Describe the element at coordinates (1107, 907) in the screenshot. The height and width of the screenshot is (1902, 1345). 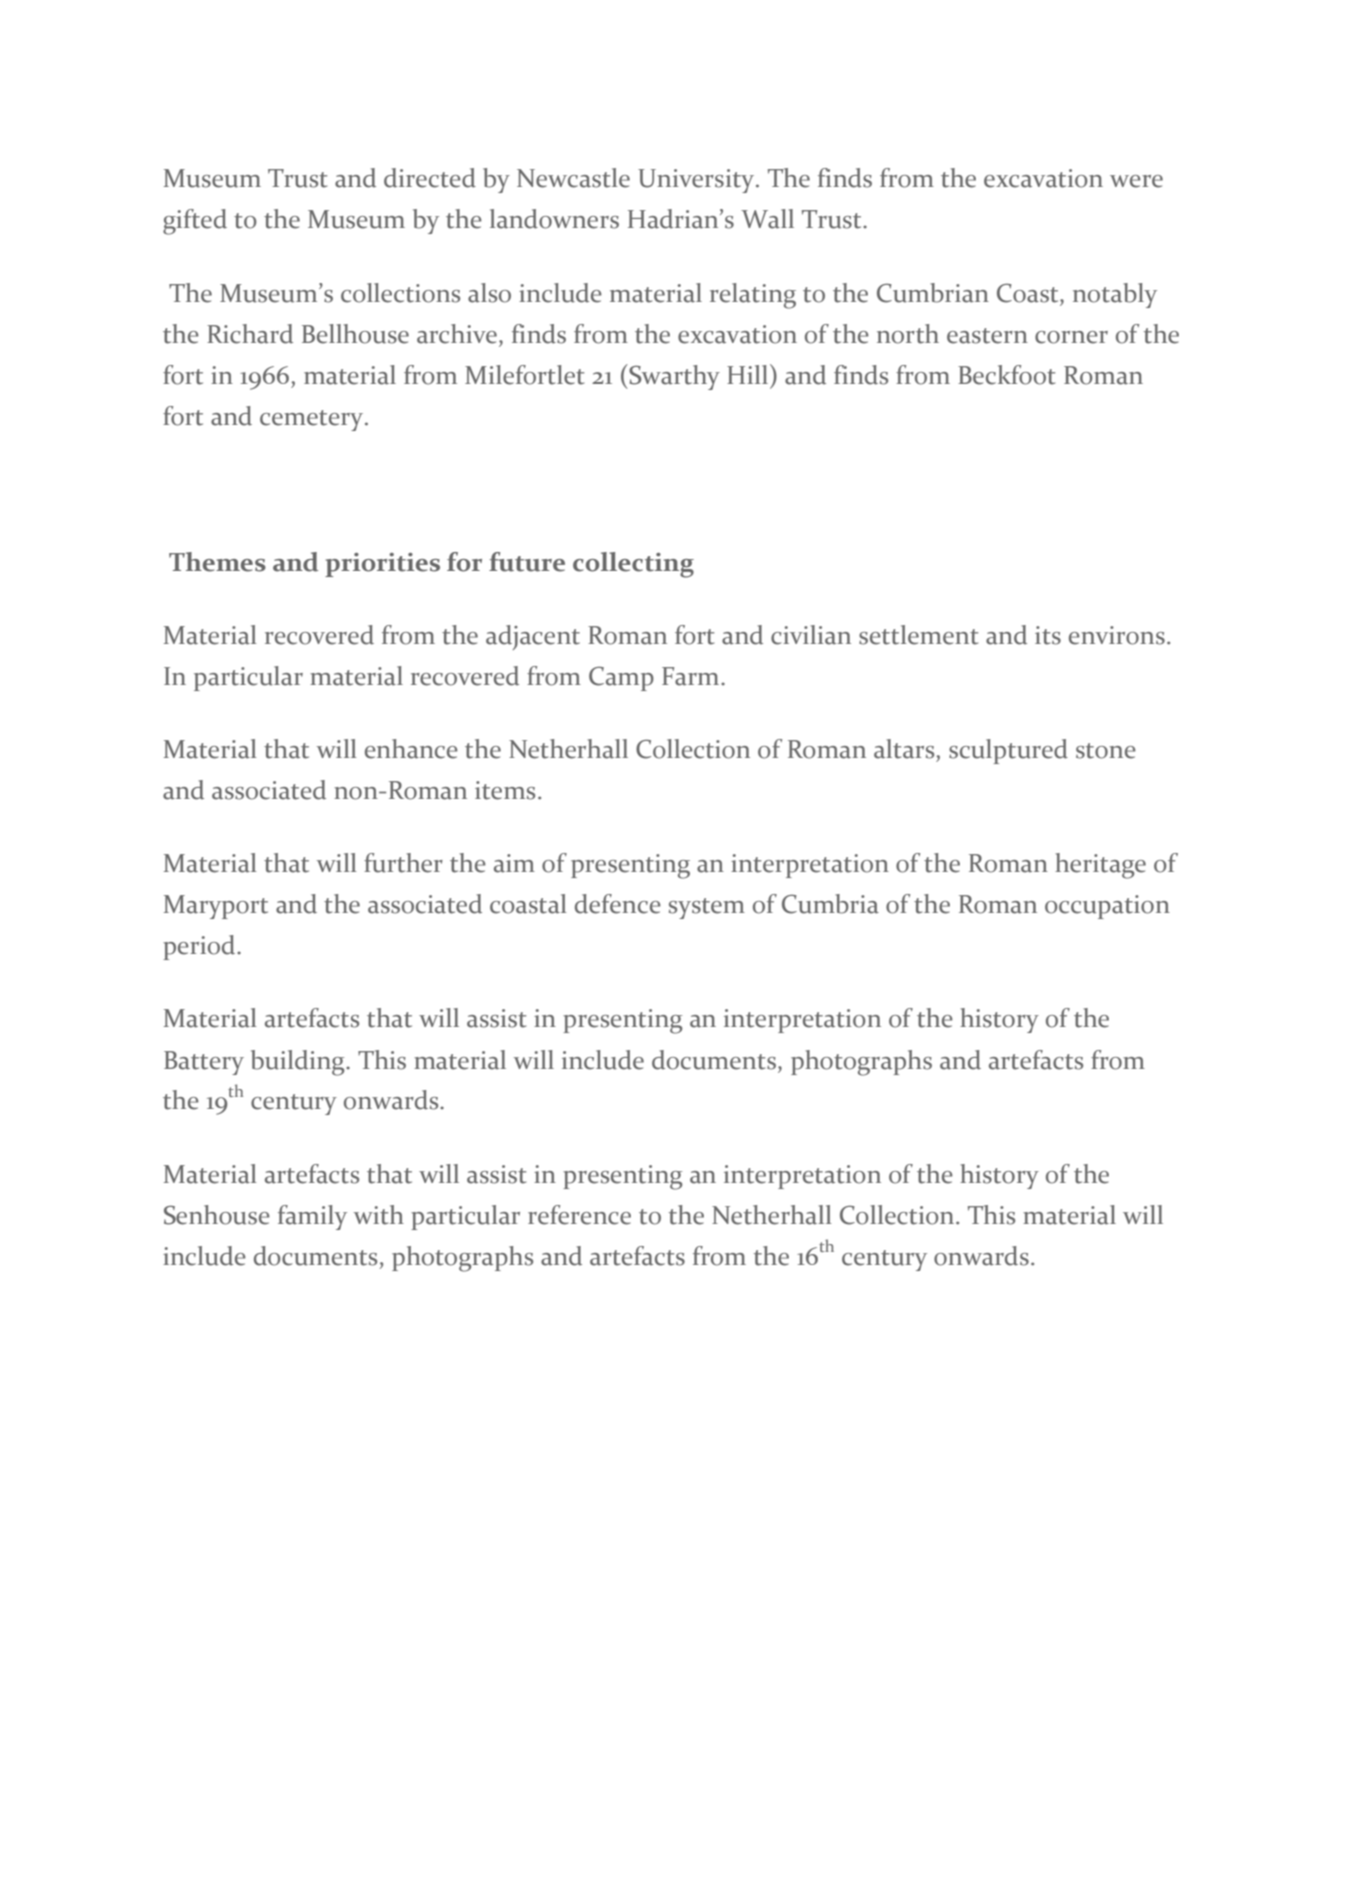
I see `occupation` at that location.
